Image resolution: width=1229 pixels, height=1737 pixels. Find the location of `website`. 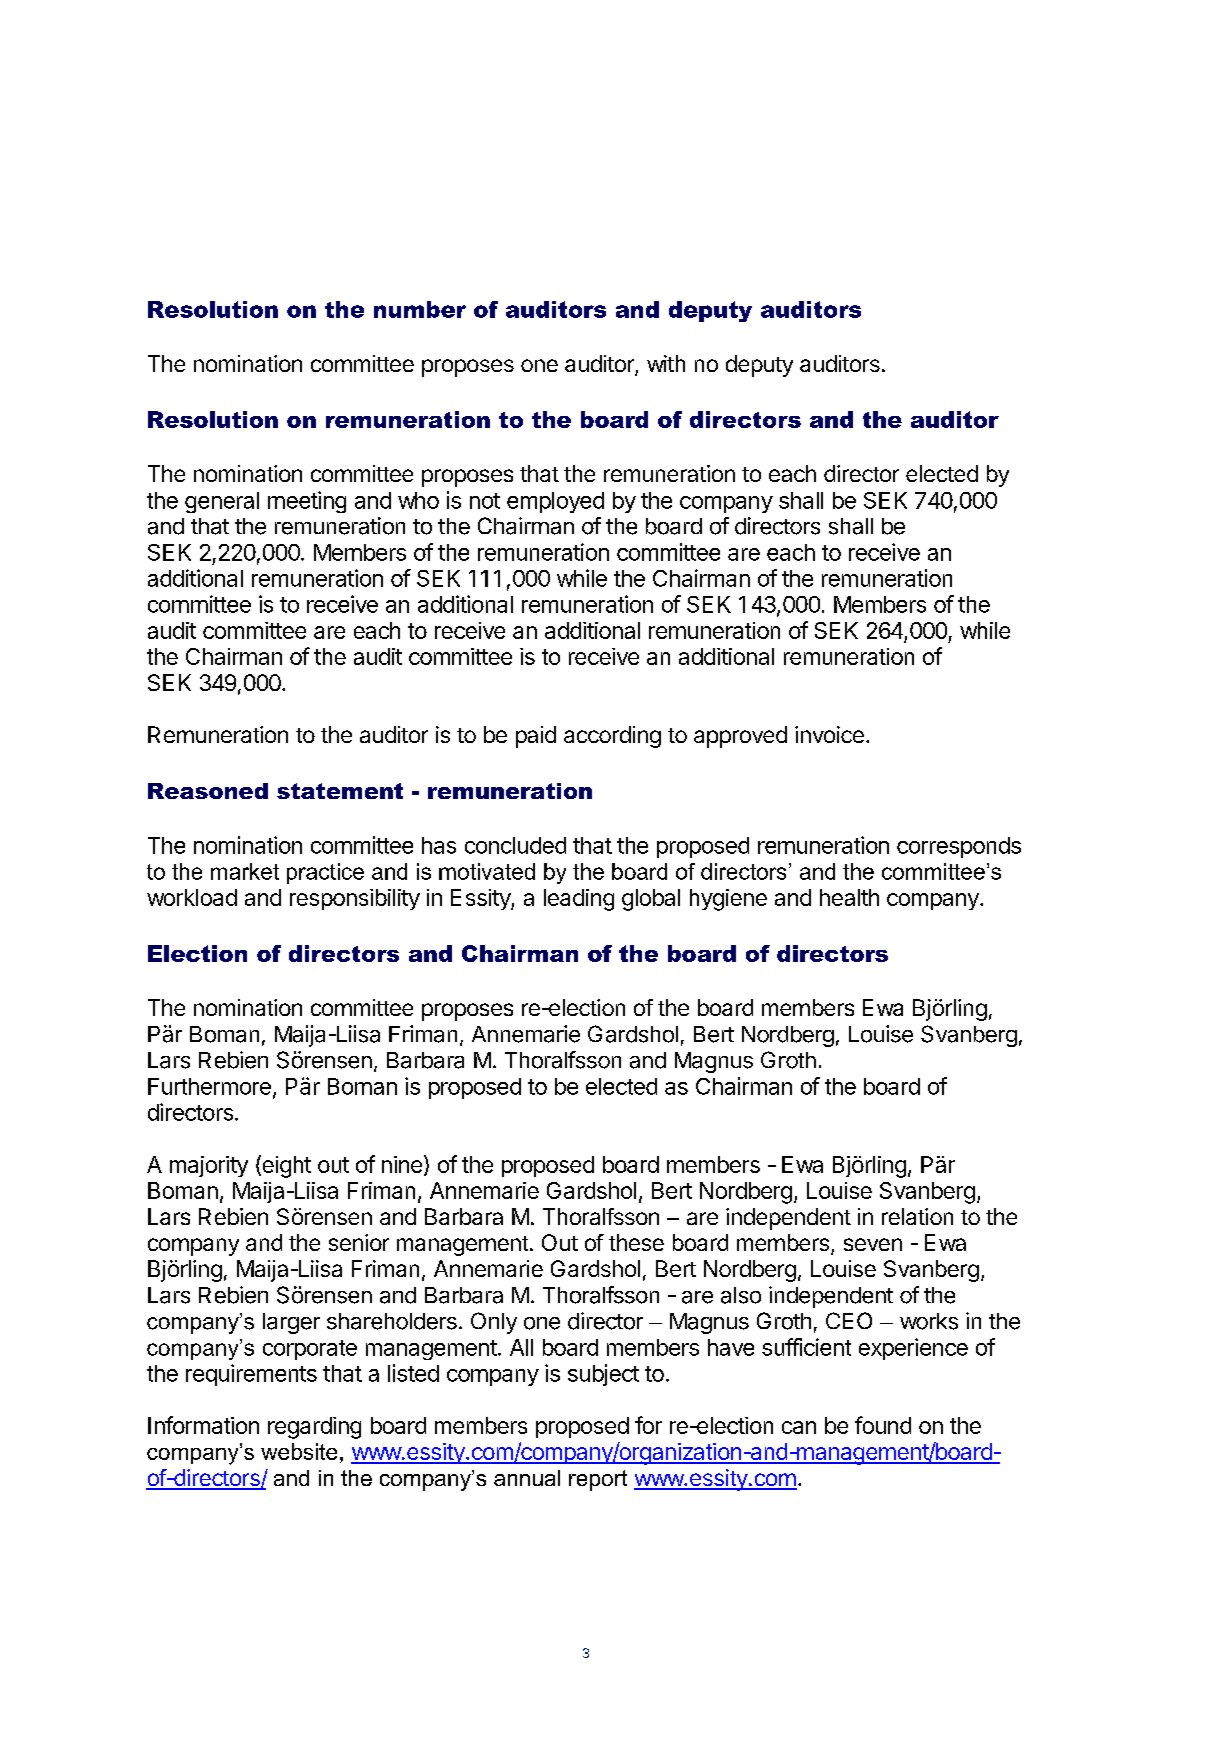

website is located at coordinates (299, 1451).
